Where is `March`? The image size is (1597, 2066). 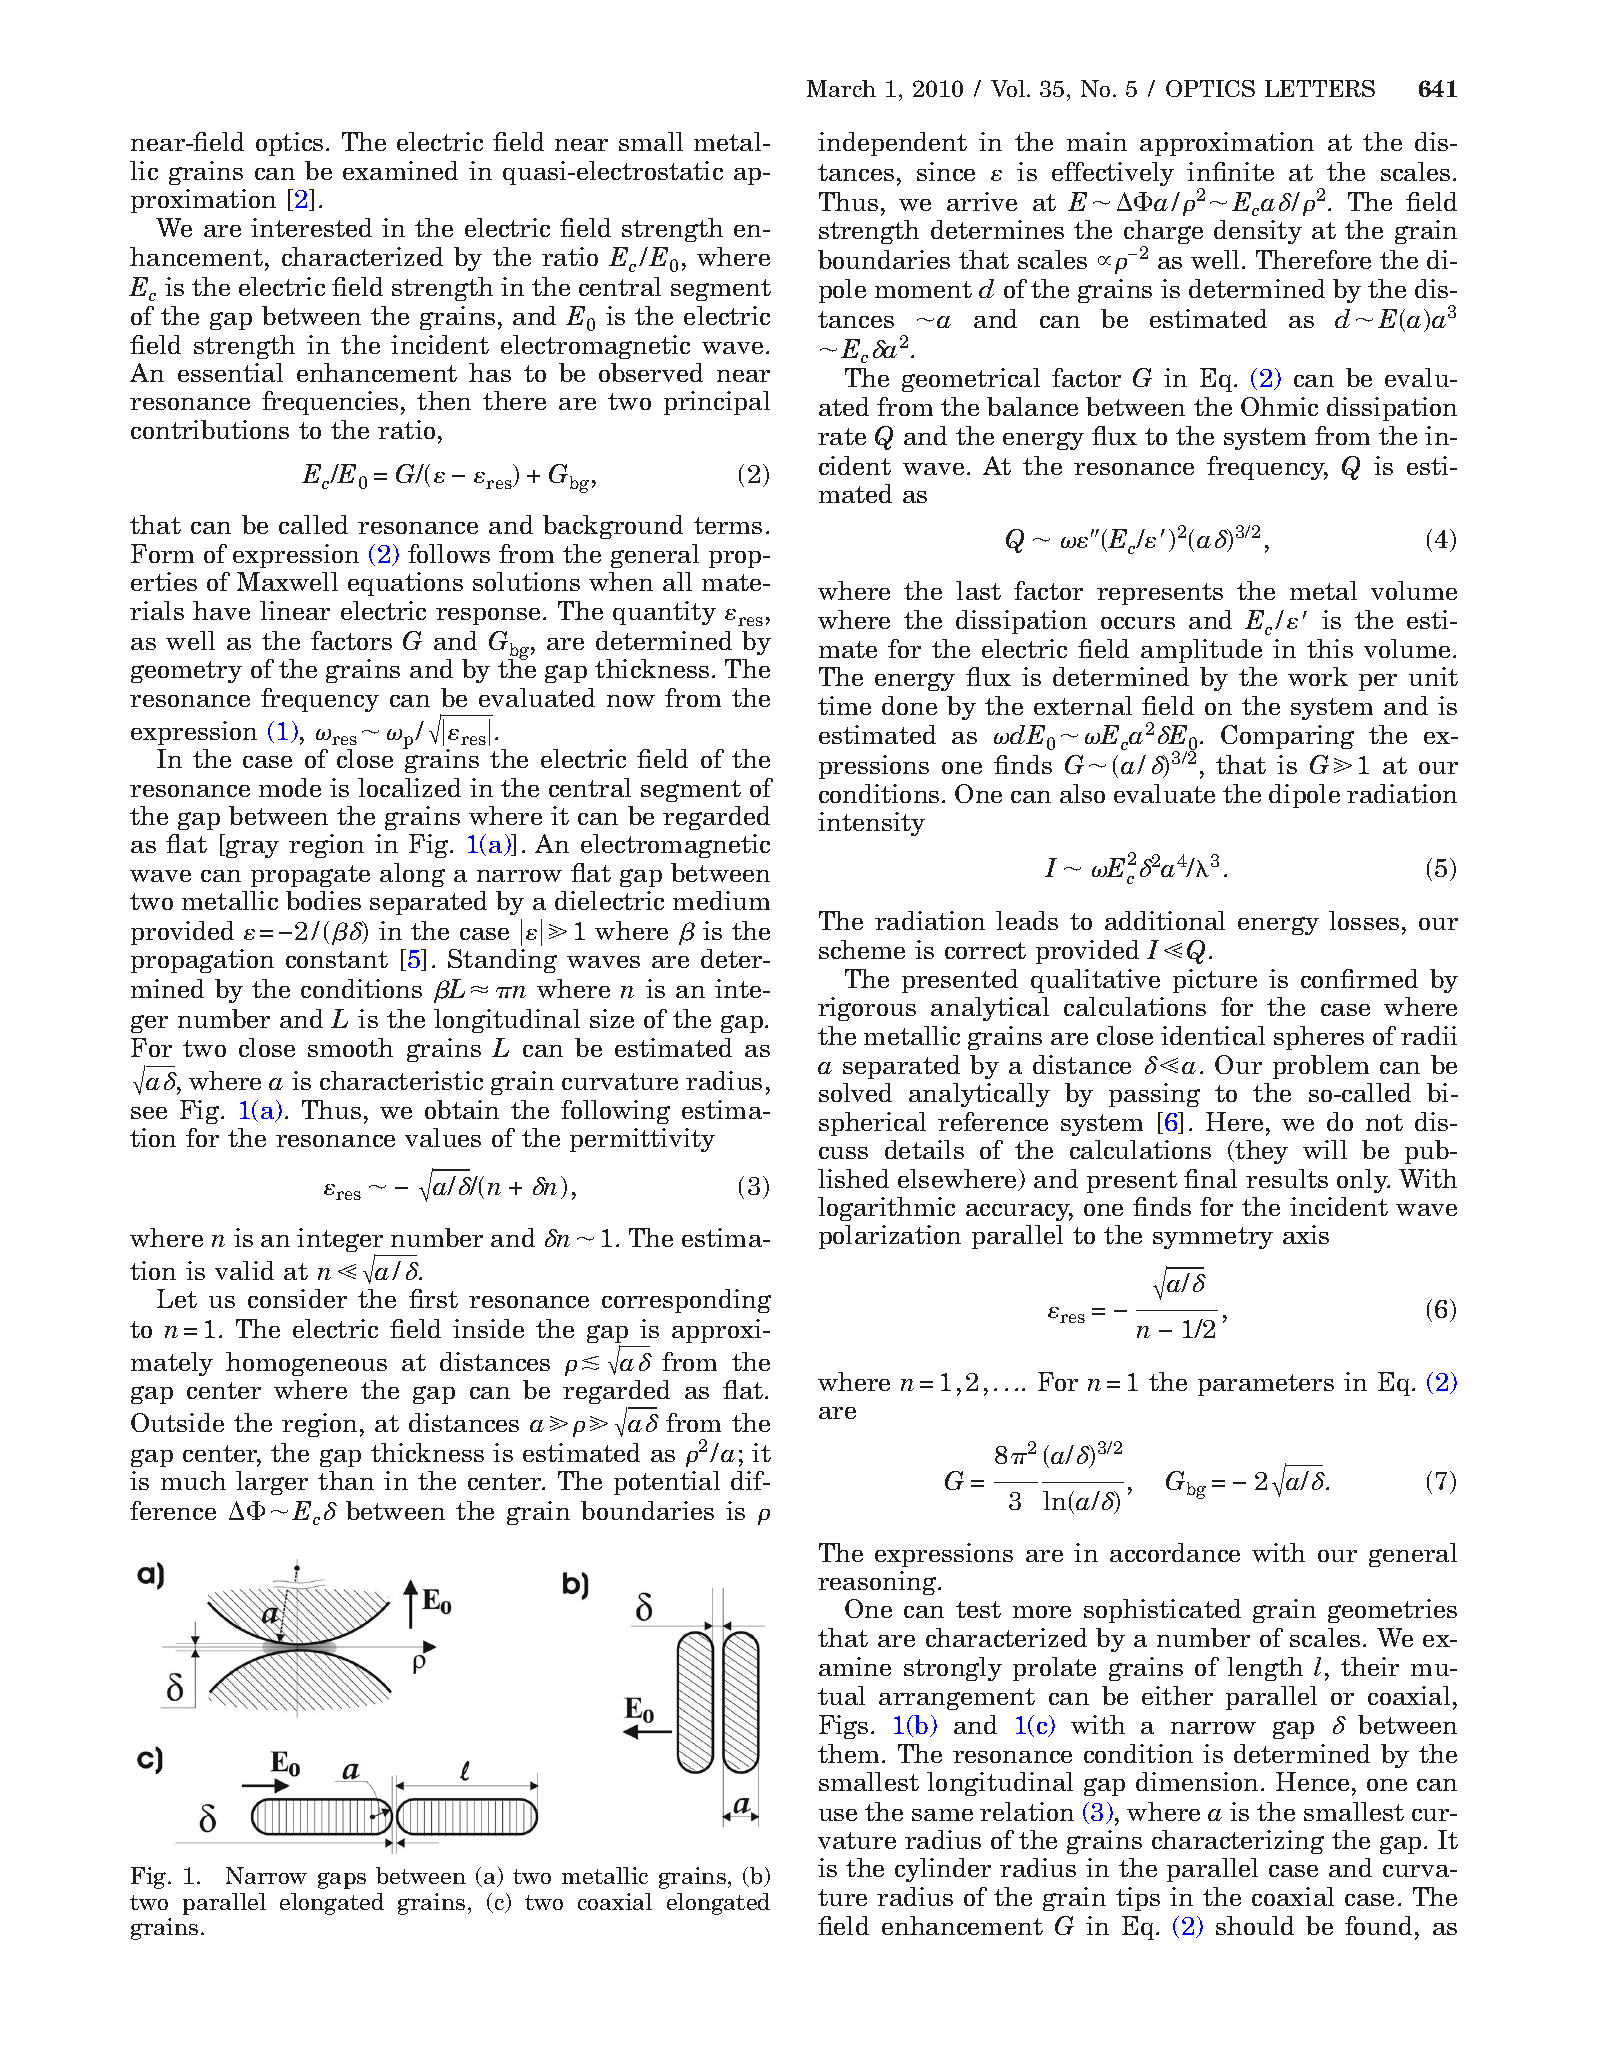 March is located at coordinates (841, 88).
